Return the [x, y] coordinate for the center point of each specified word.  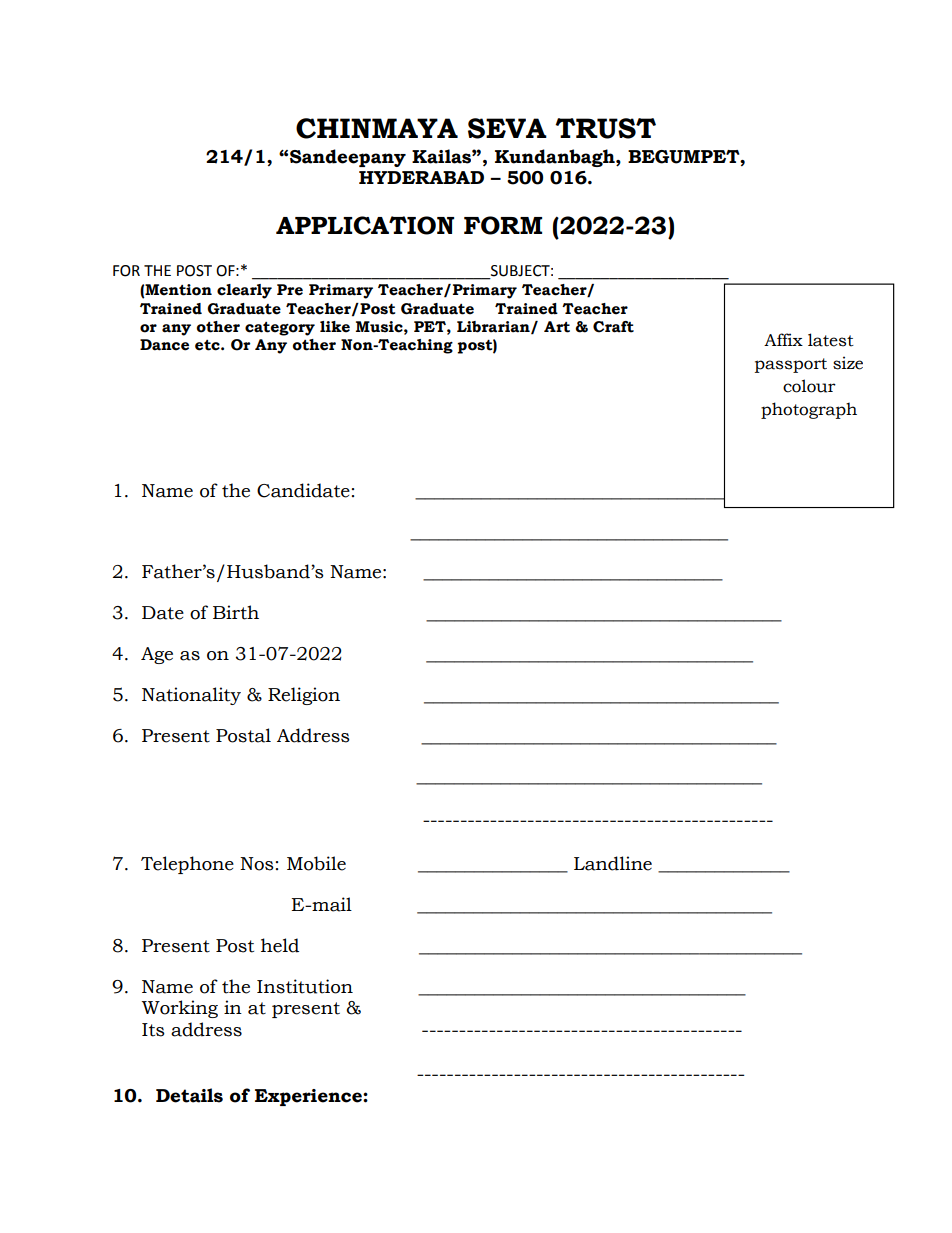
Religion [304, 696]
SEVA [507, 128]
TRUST [605, 128]
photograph [809, 410]
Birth [236, 612]
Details [189, 1095]
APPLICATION [365, 225]
